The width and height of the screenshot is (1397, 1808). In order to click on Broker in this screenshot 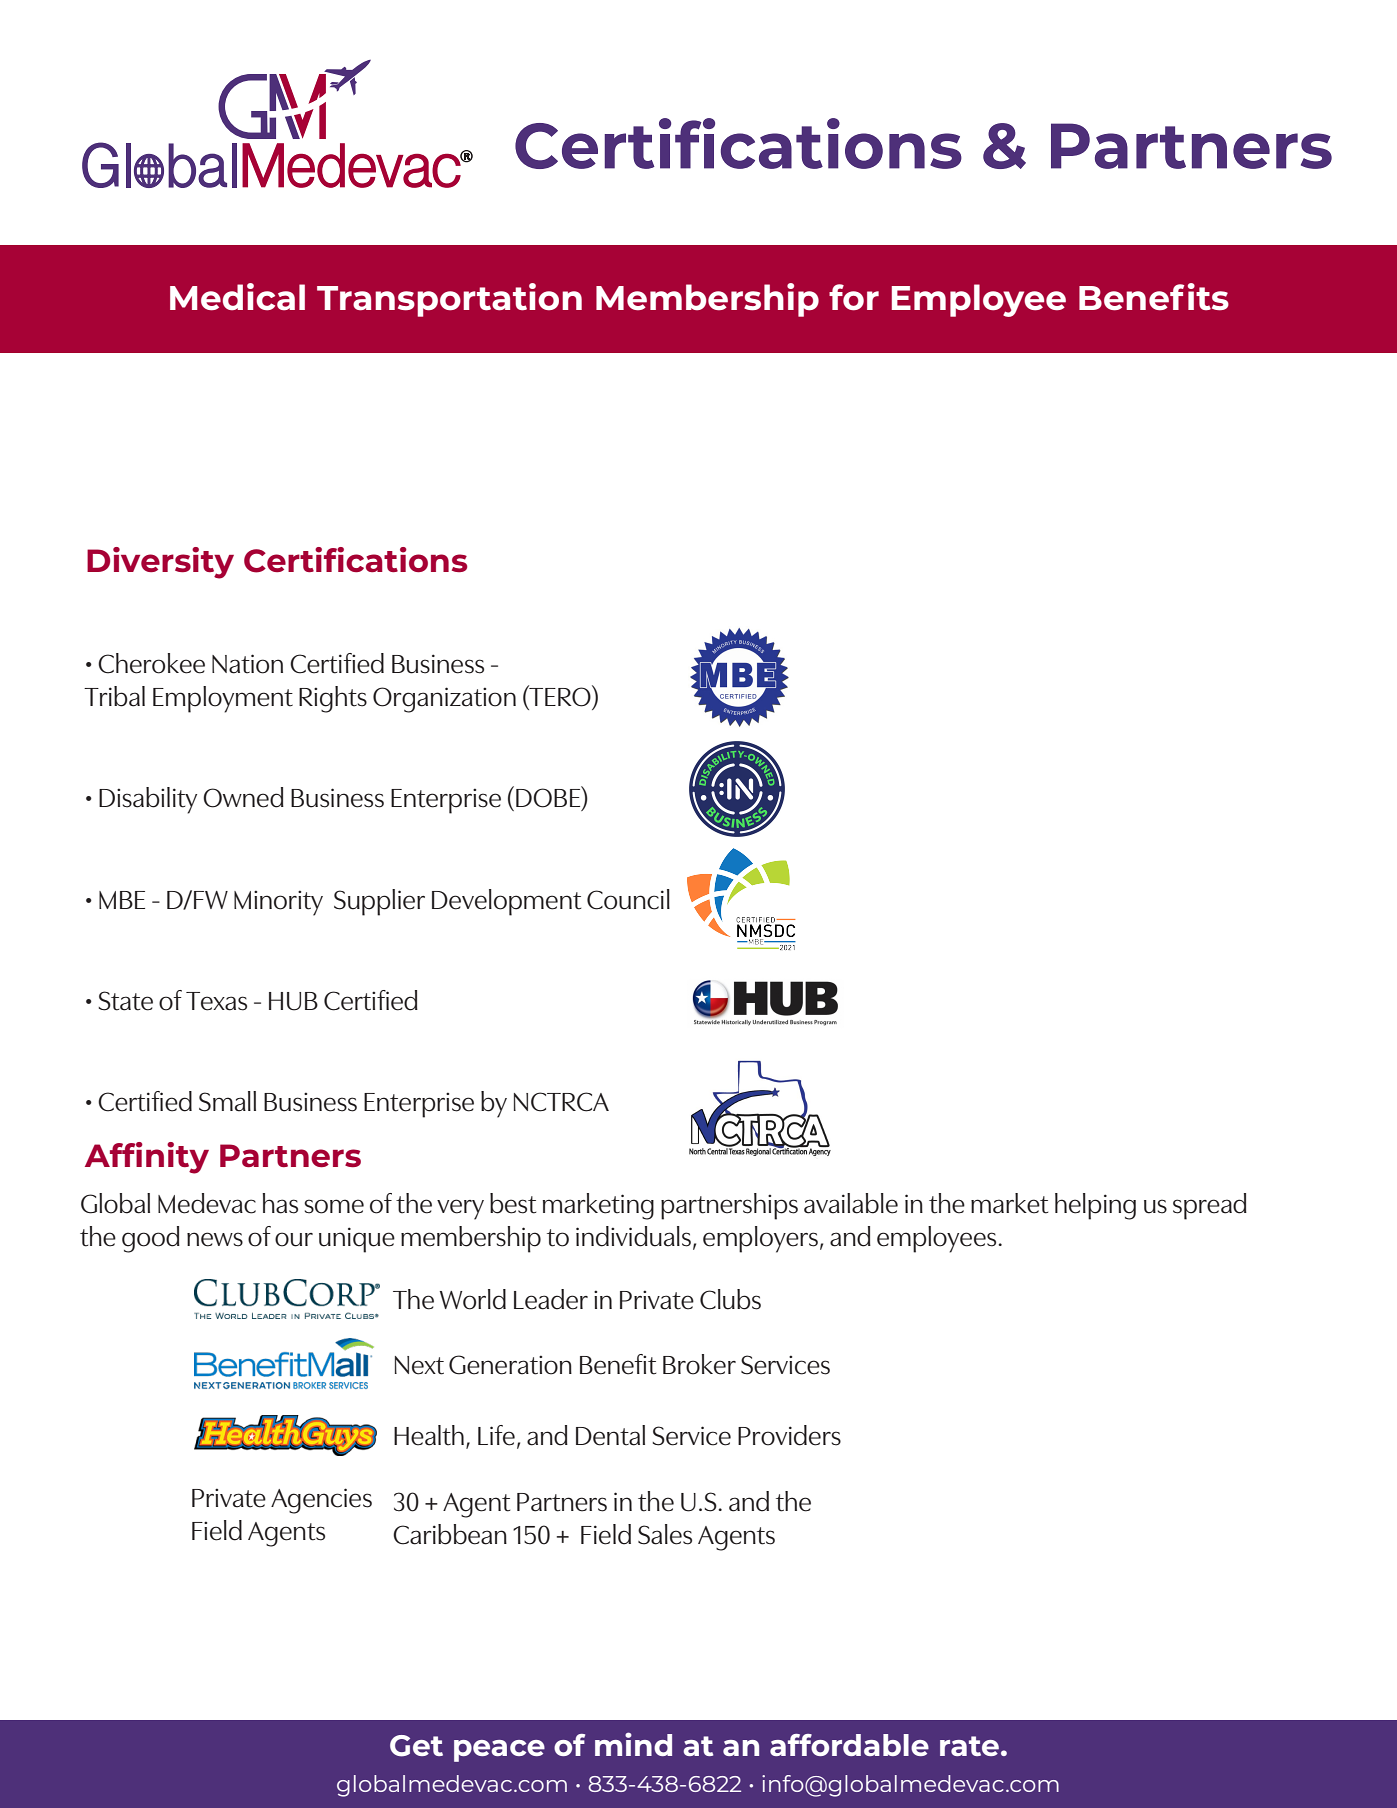, I will do `click(699, 1364)`.
